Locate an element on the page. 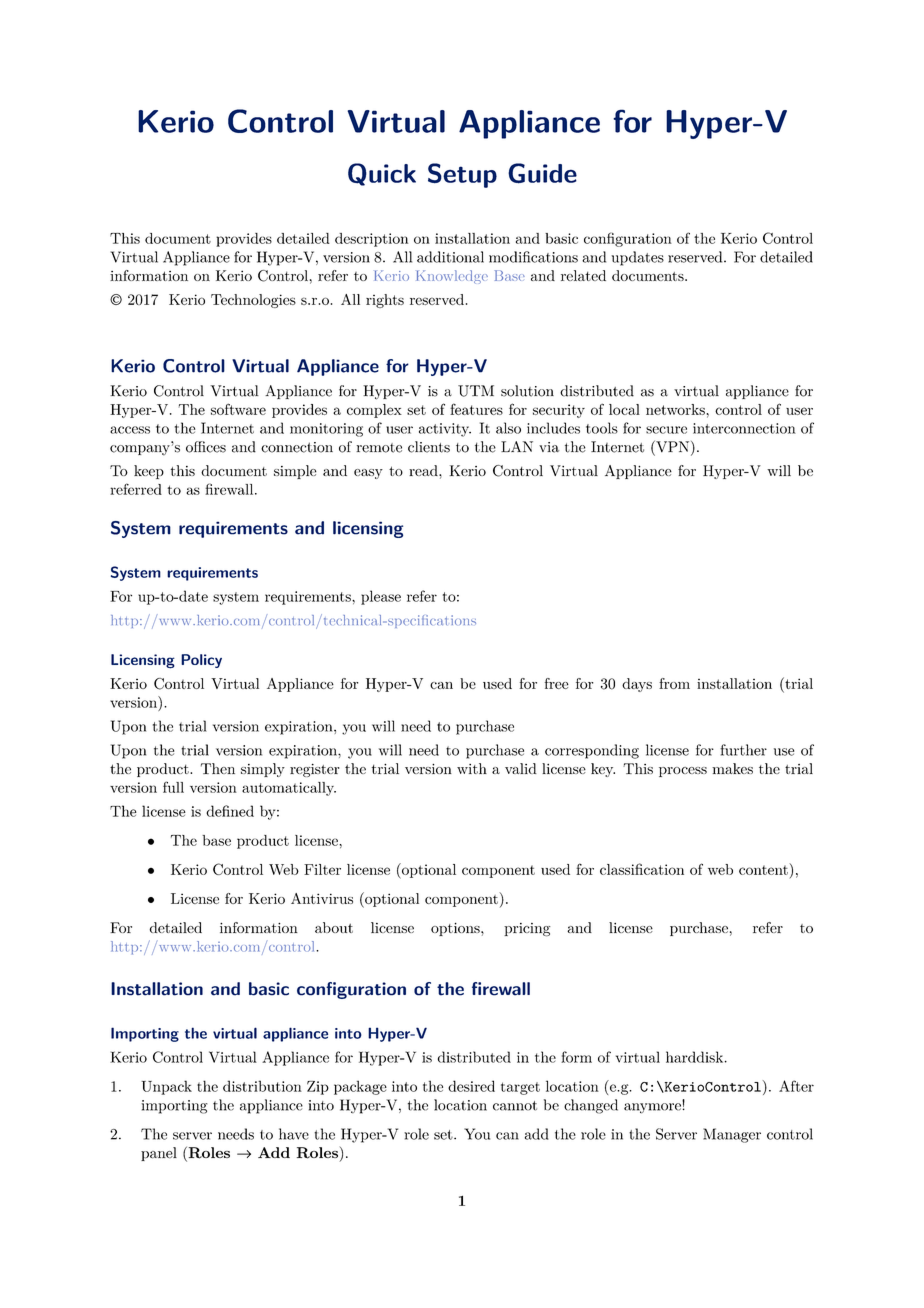 Image resolution: width=924 pixels, height=1308 pixels. desired is located at coordinates (471, 1086).
